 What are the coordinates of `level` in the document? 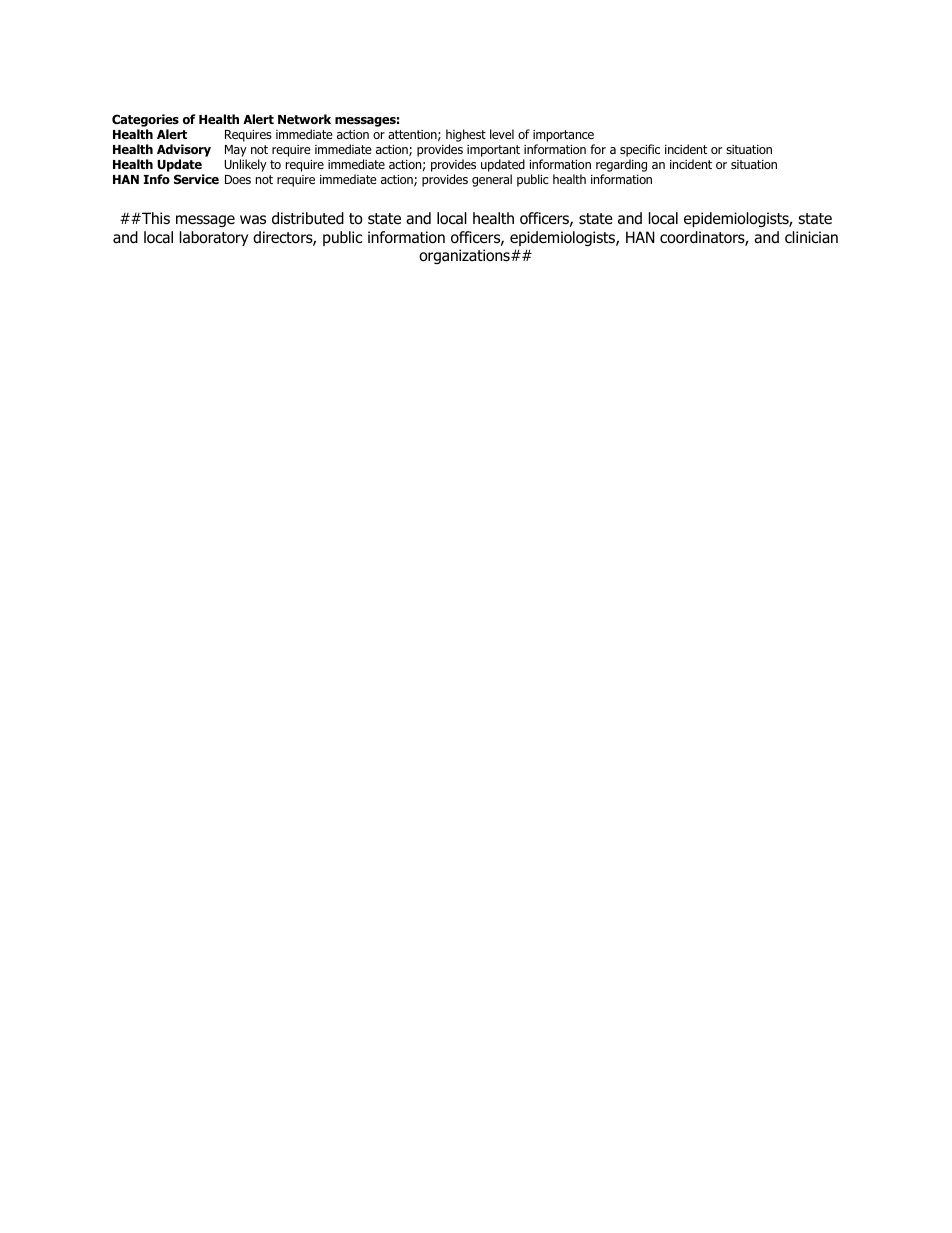 It's located at (502, 134).
